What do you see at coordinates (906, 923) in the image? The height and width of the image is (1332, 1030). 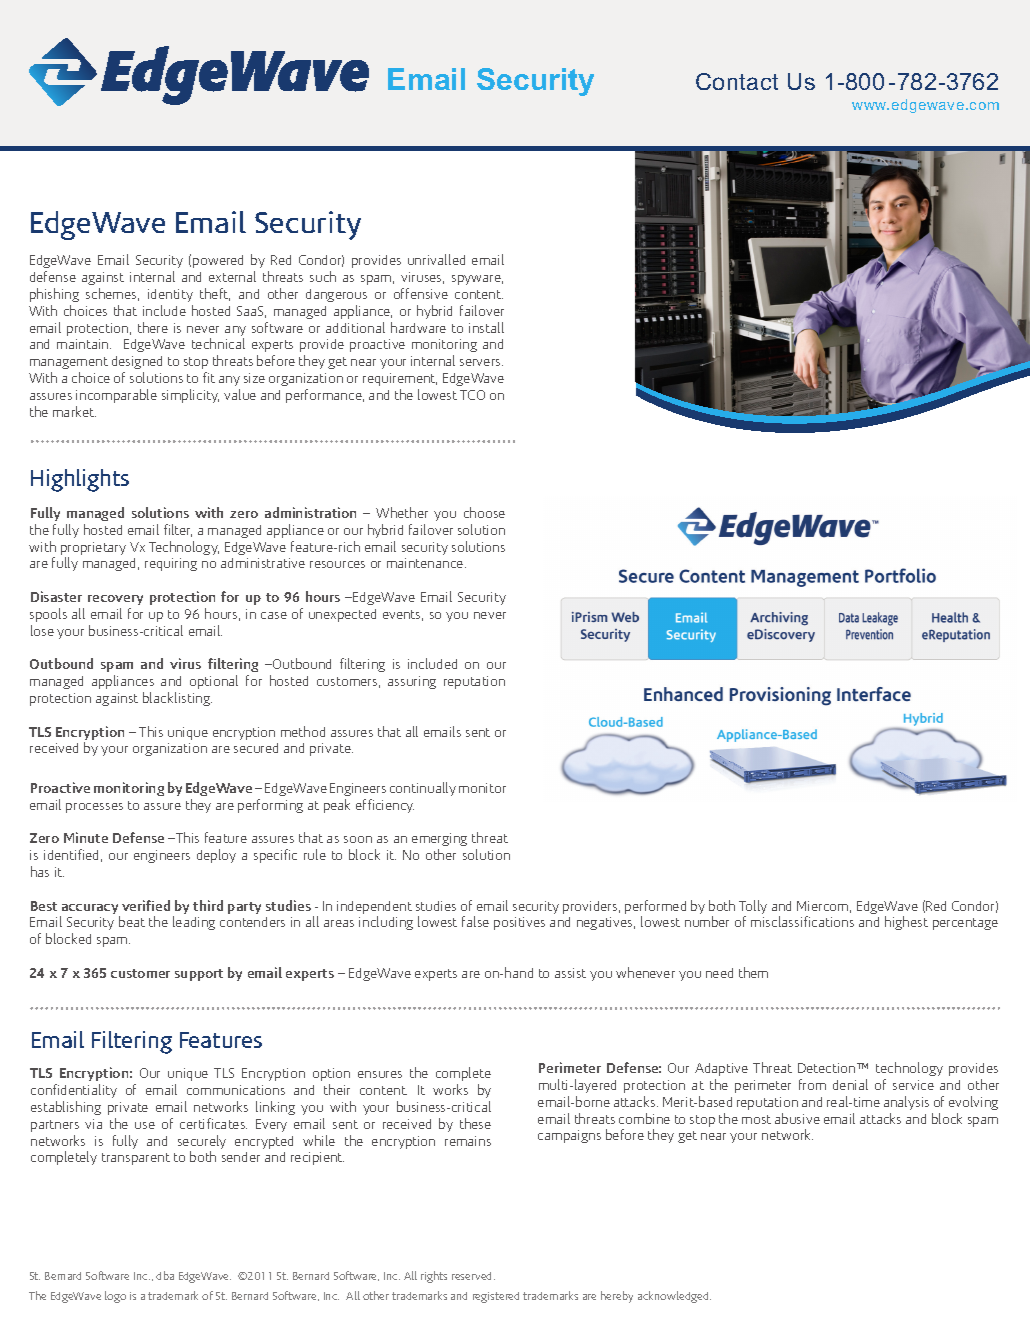 I see `highest` at bounding box center [906, 923].
